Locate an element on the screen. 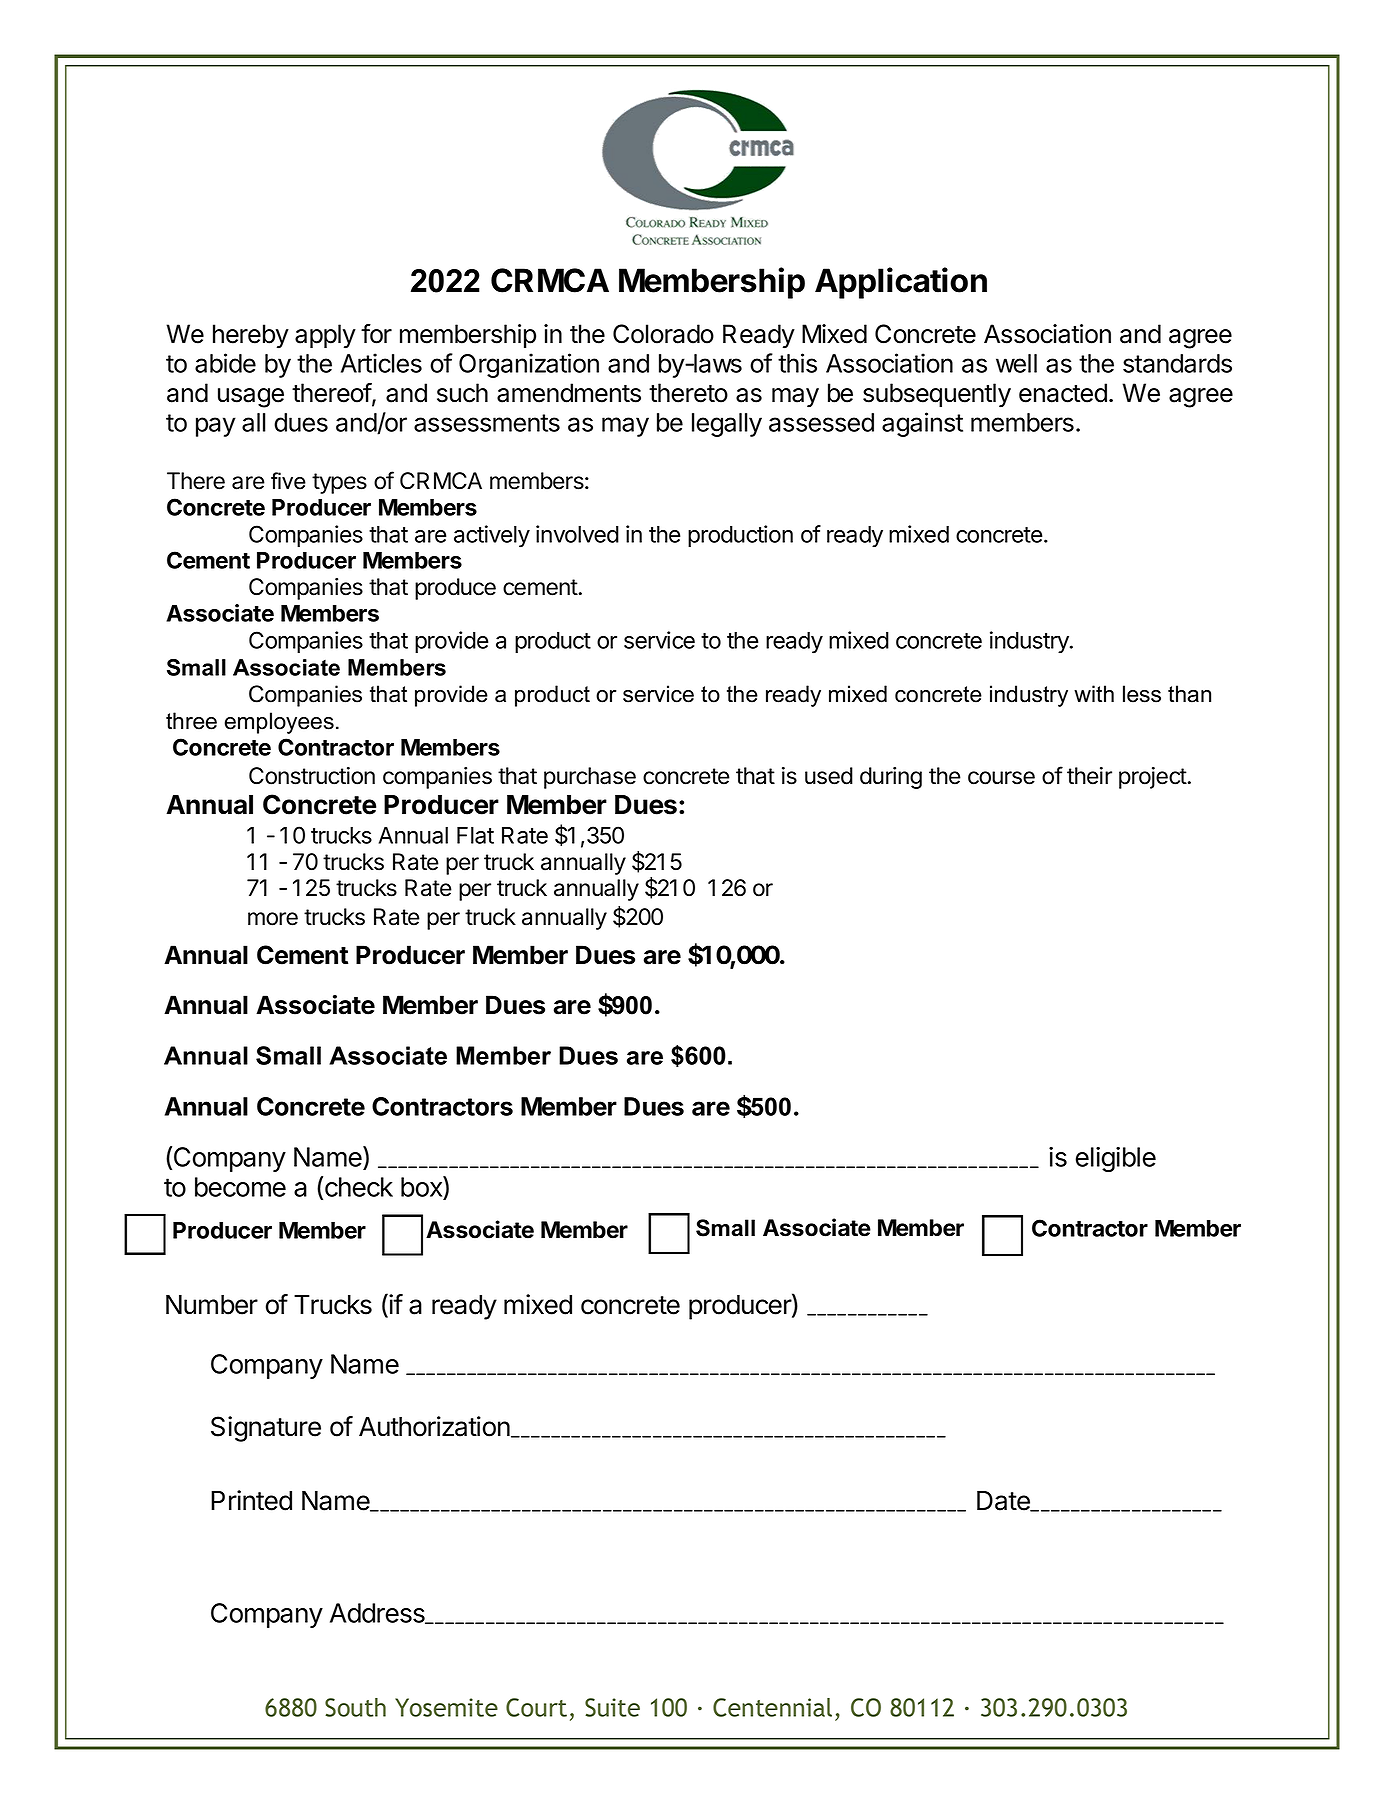 The height and width of the screenshot is (1804, 1394). South is located at coordinates (355, 1707).
